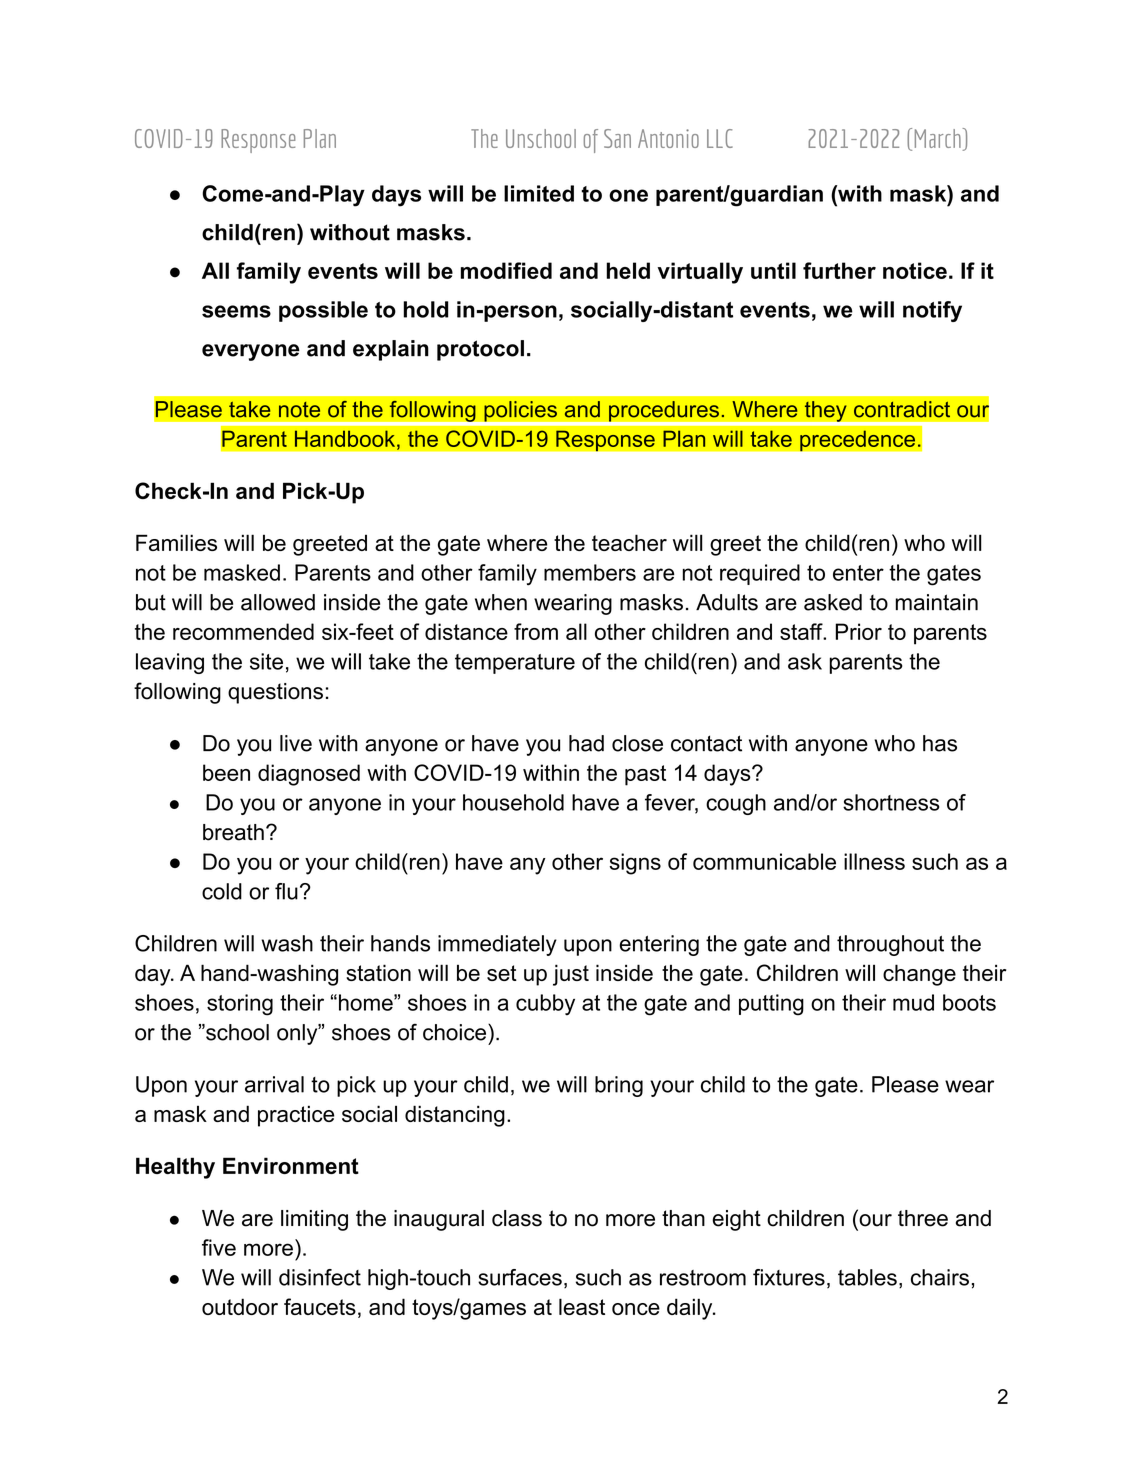 This screenshot has width=1143, height=1479. I want to click on outdoor, so click(240, 1306).
